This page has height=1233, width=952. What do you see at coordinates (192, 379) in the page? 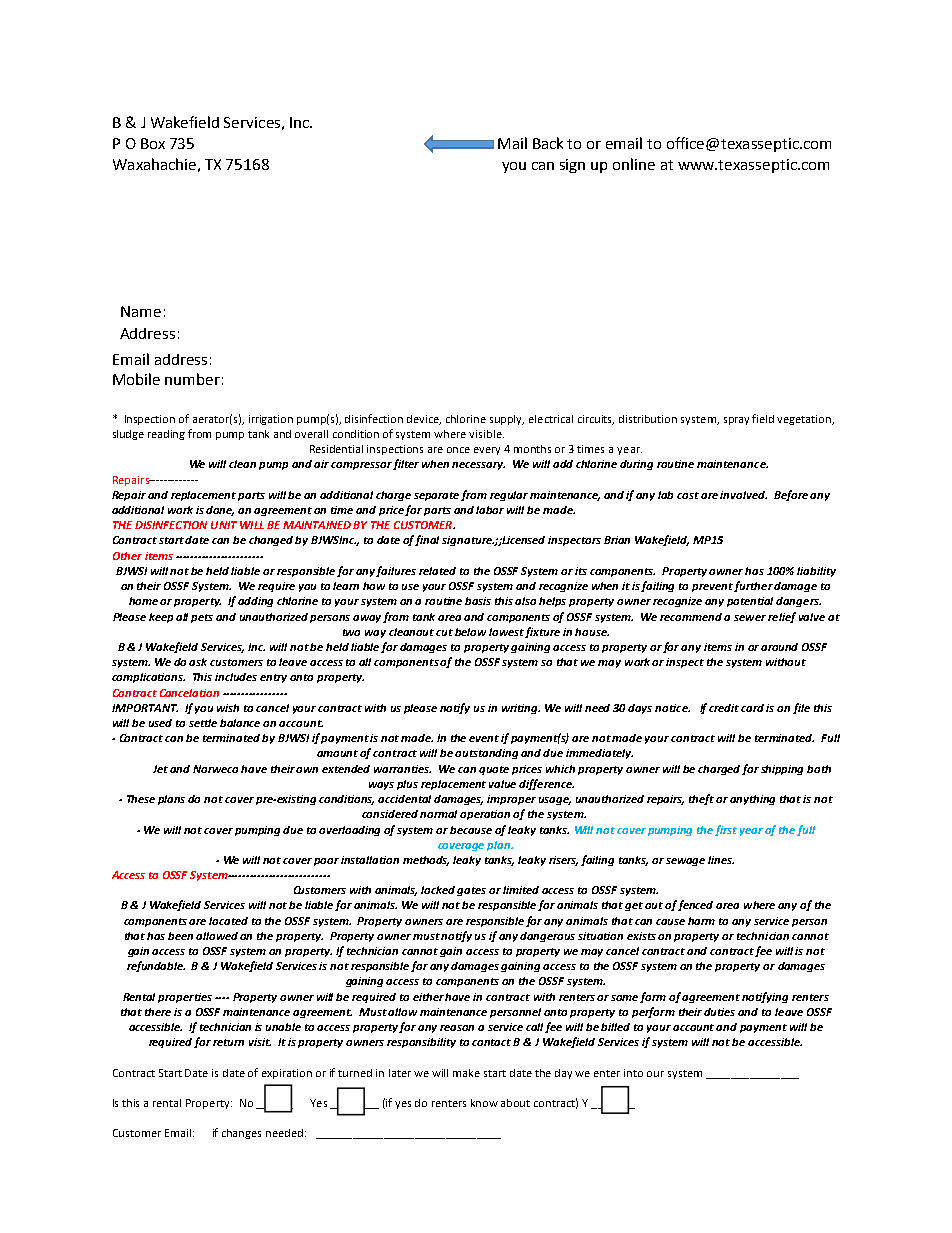
I see `number` at bounding box center [192, 379].
